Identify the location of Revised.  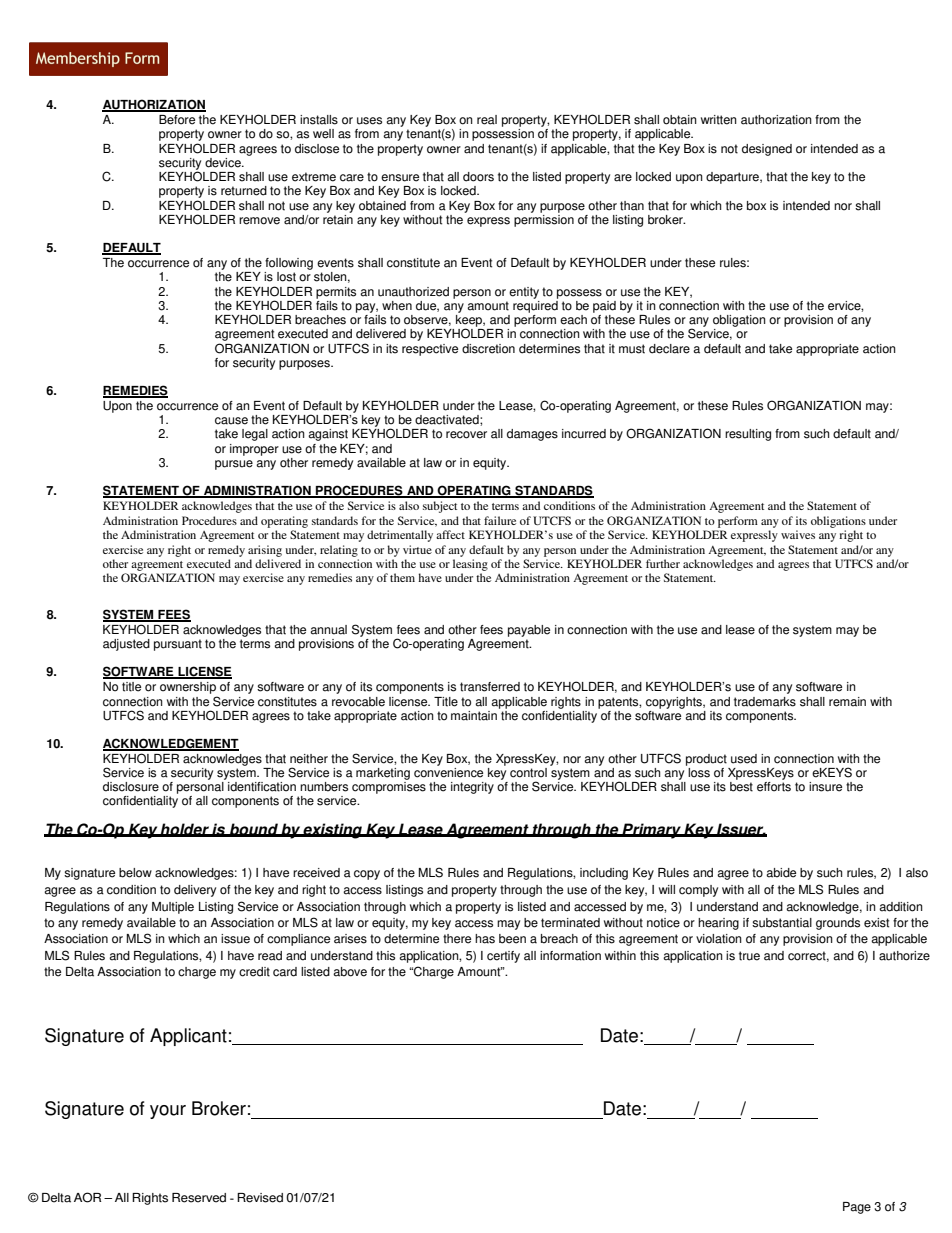
(260, 1198).
